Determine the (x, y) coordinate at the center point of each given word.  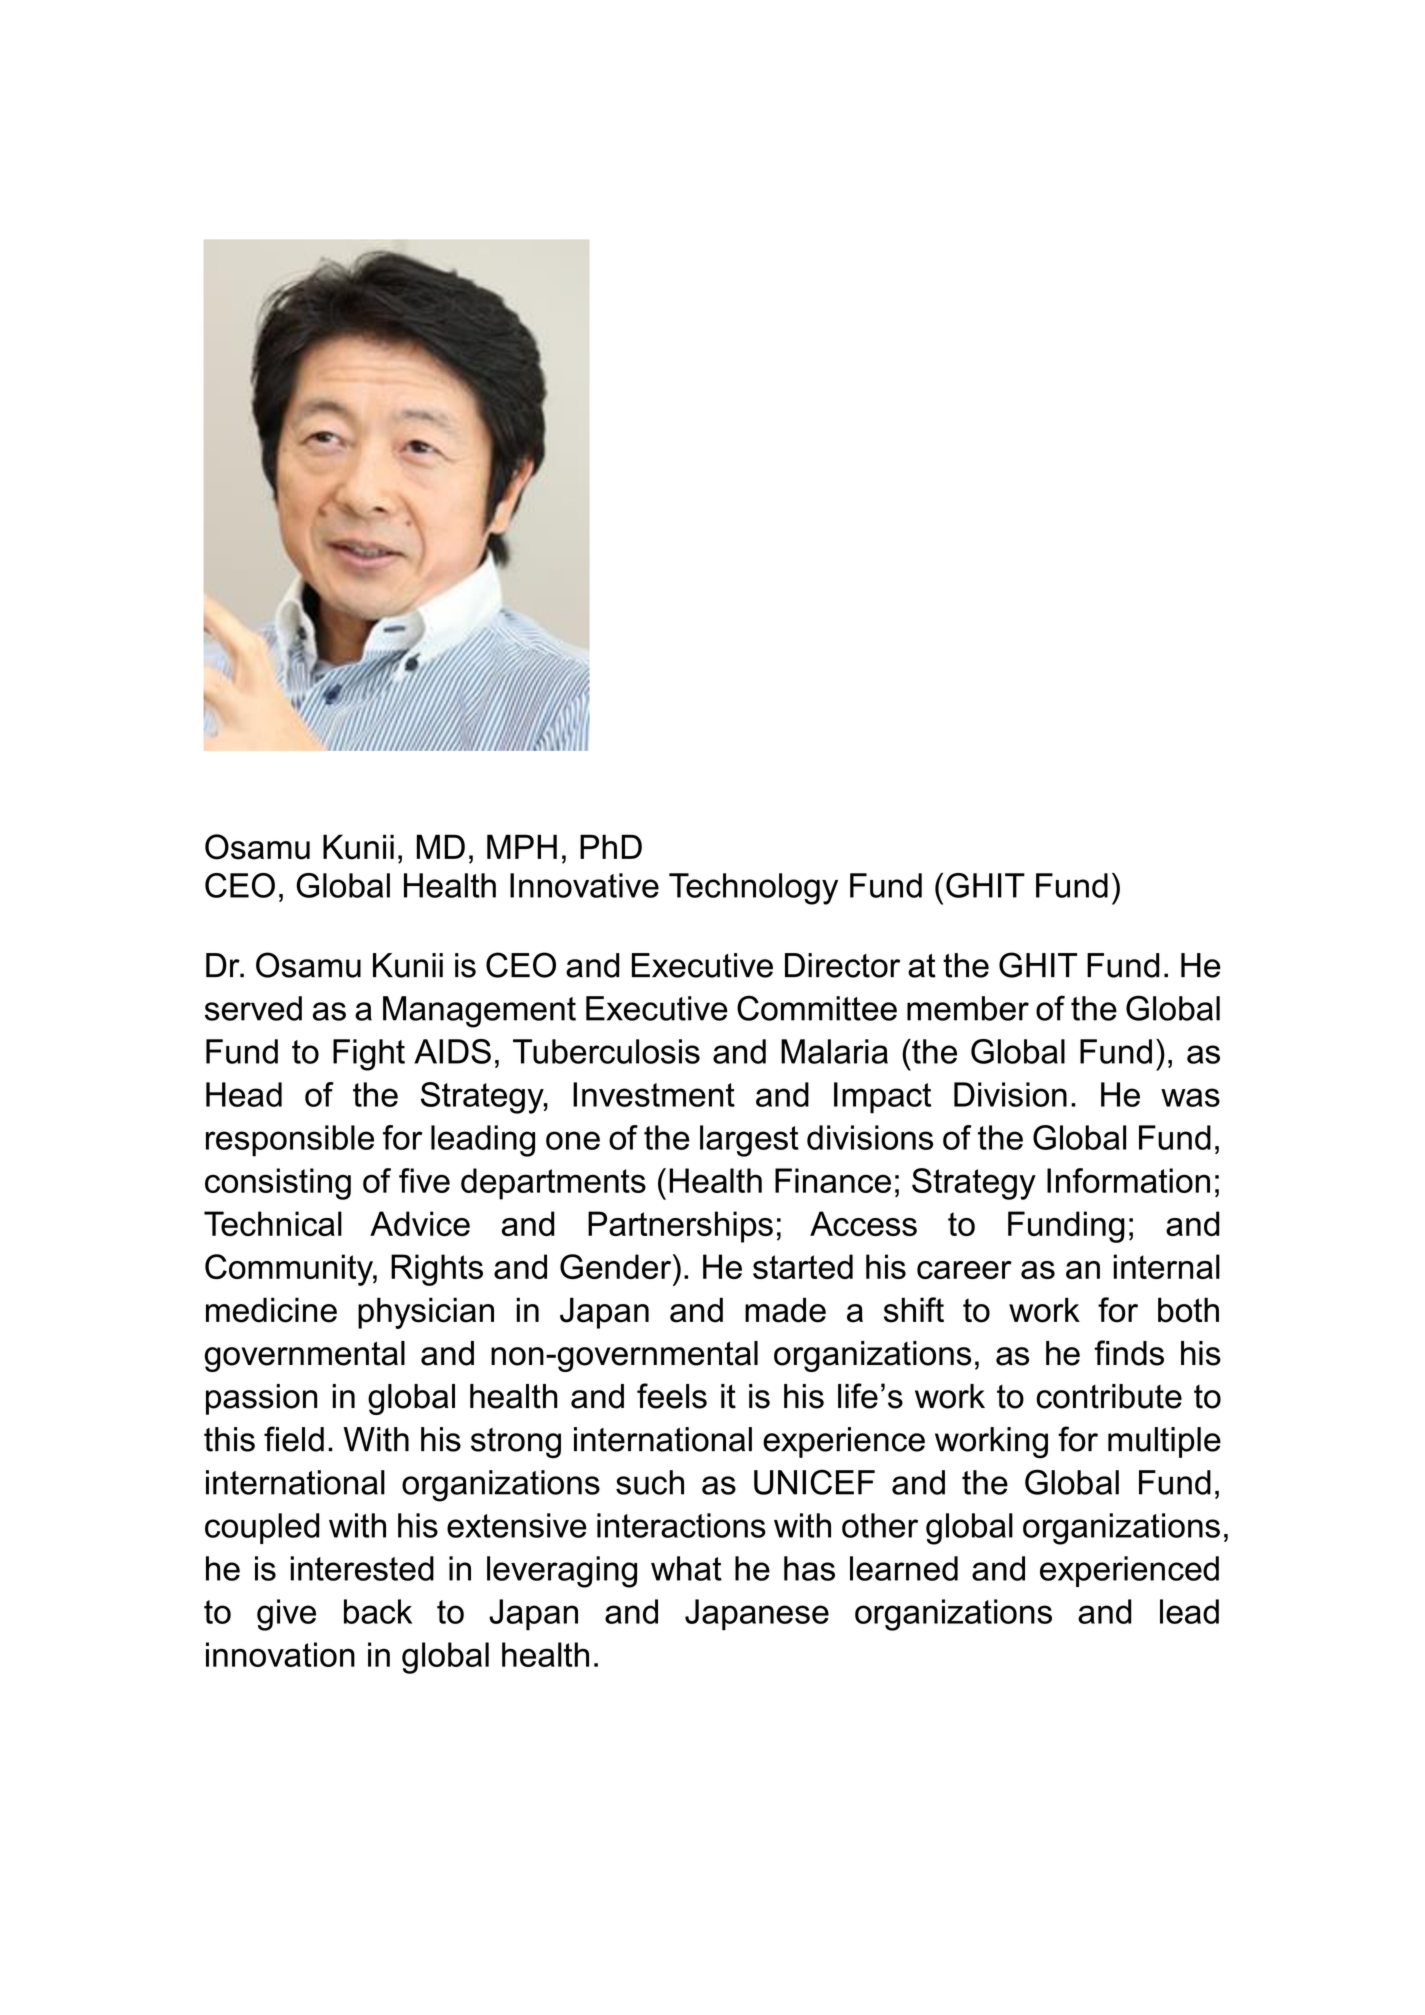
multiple (1164, 1442)
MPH (522, 846)
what (686, 1568)
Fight (369, 1055)
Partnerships (680, 1227)
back (378, 1611)
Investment (654, 1094)
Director (842, 965)
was (1190, 1097)
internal (1166, 1266)
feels (672, 1396)
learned (904, 1568)
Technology (753, 889)
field (294, 1439)
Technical (273, 1223)
